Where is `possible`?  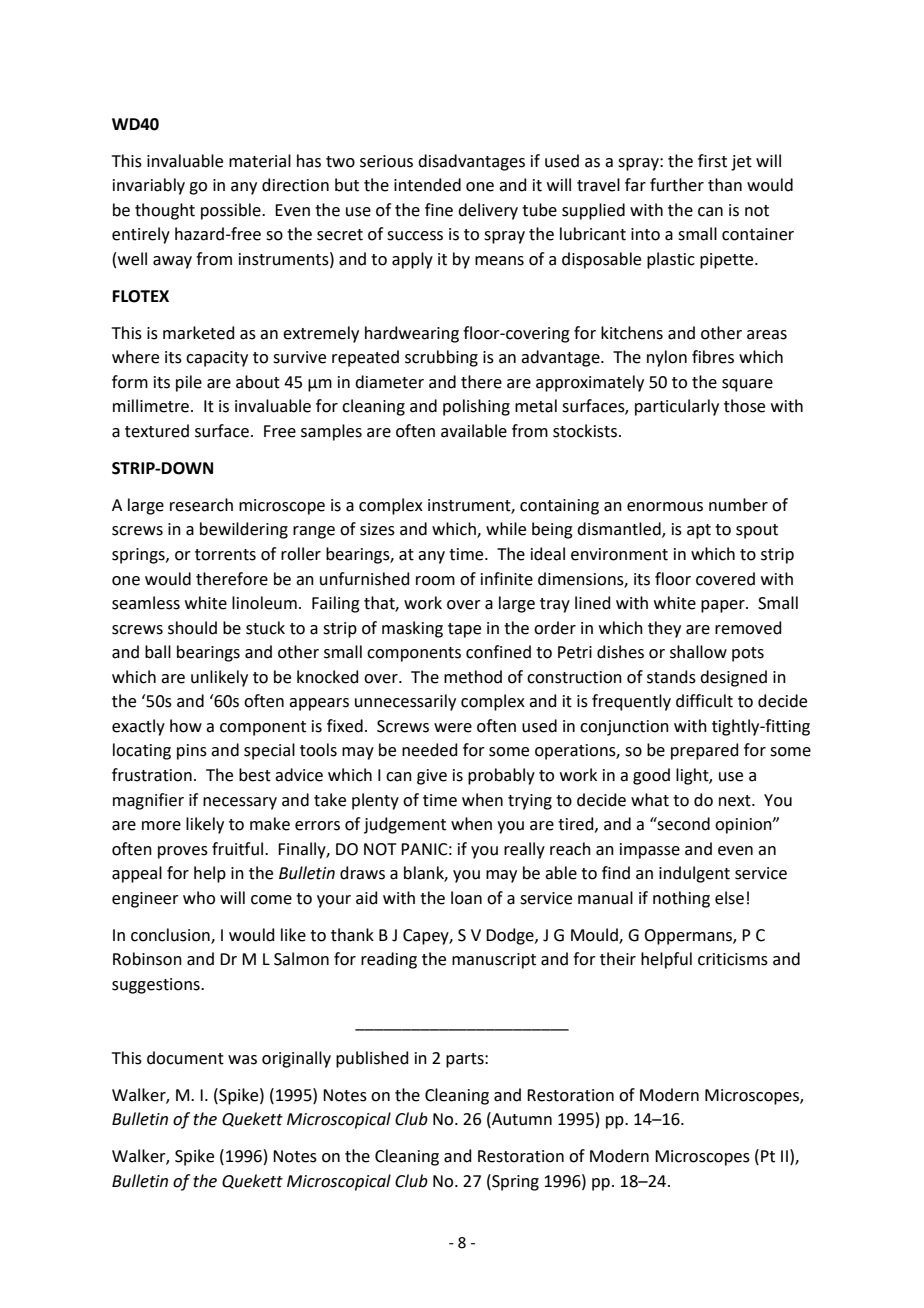
possible is located at coordinates (232, 211).
